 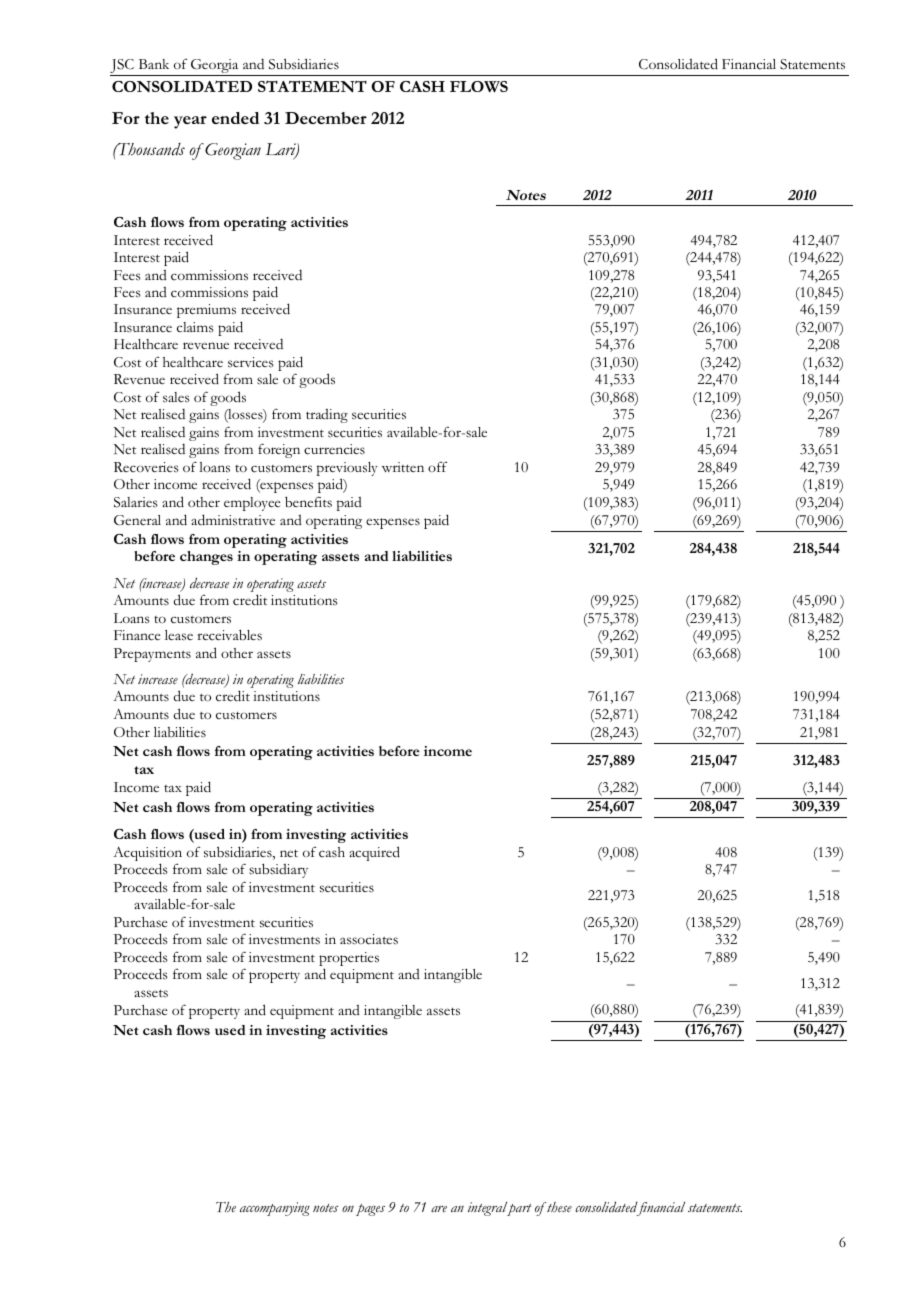 I want to click on currencies, so click(x=334, y=449).
